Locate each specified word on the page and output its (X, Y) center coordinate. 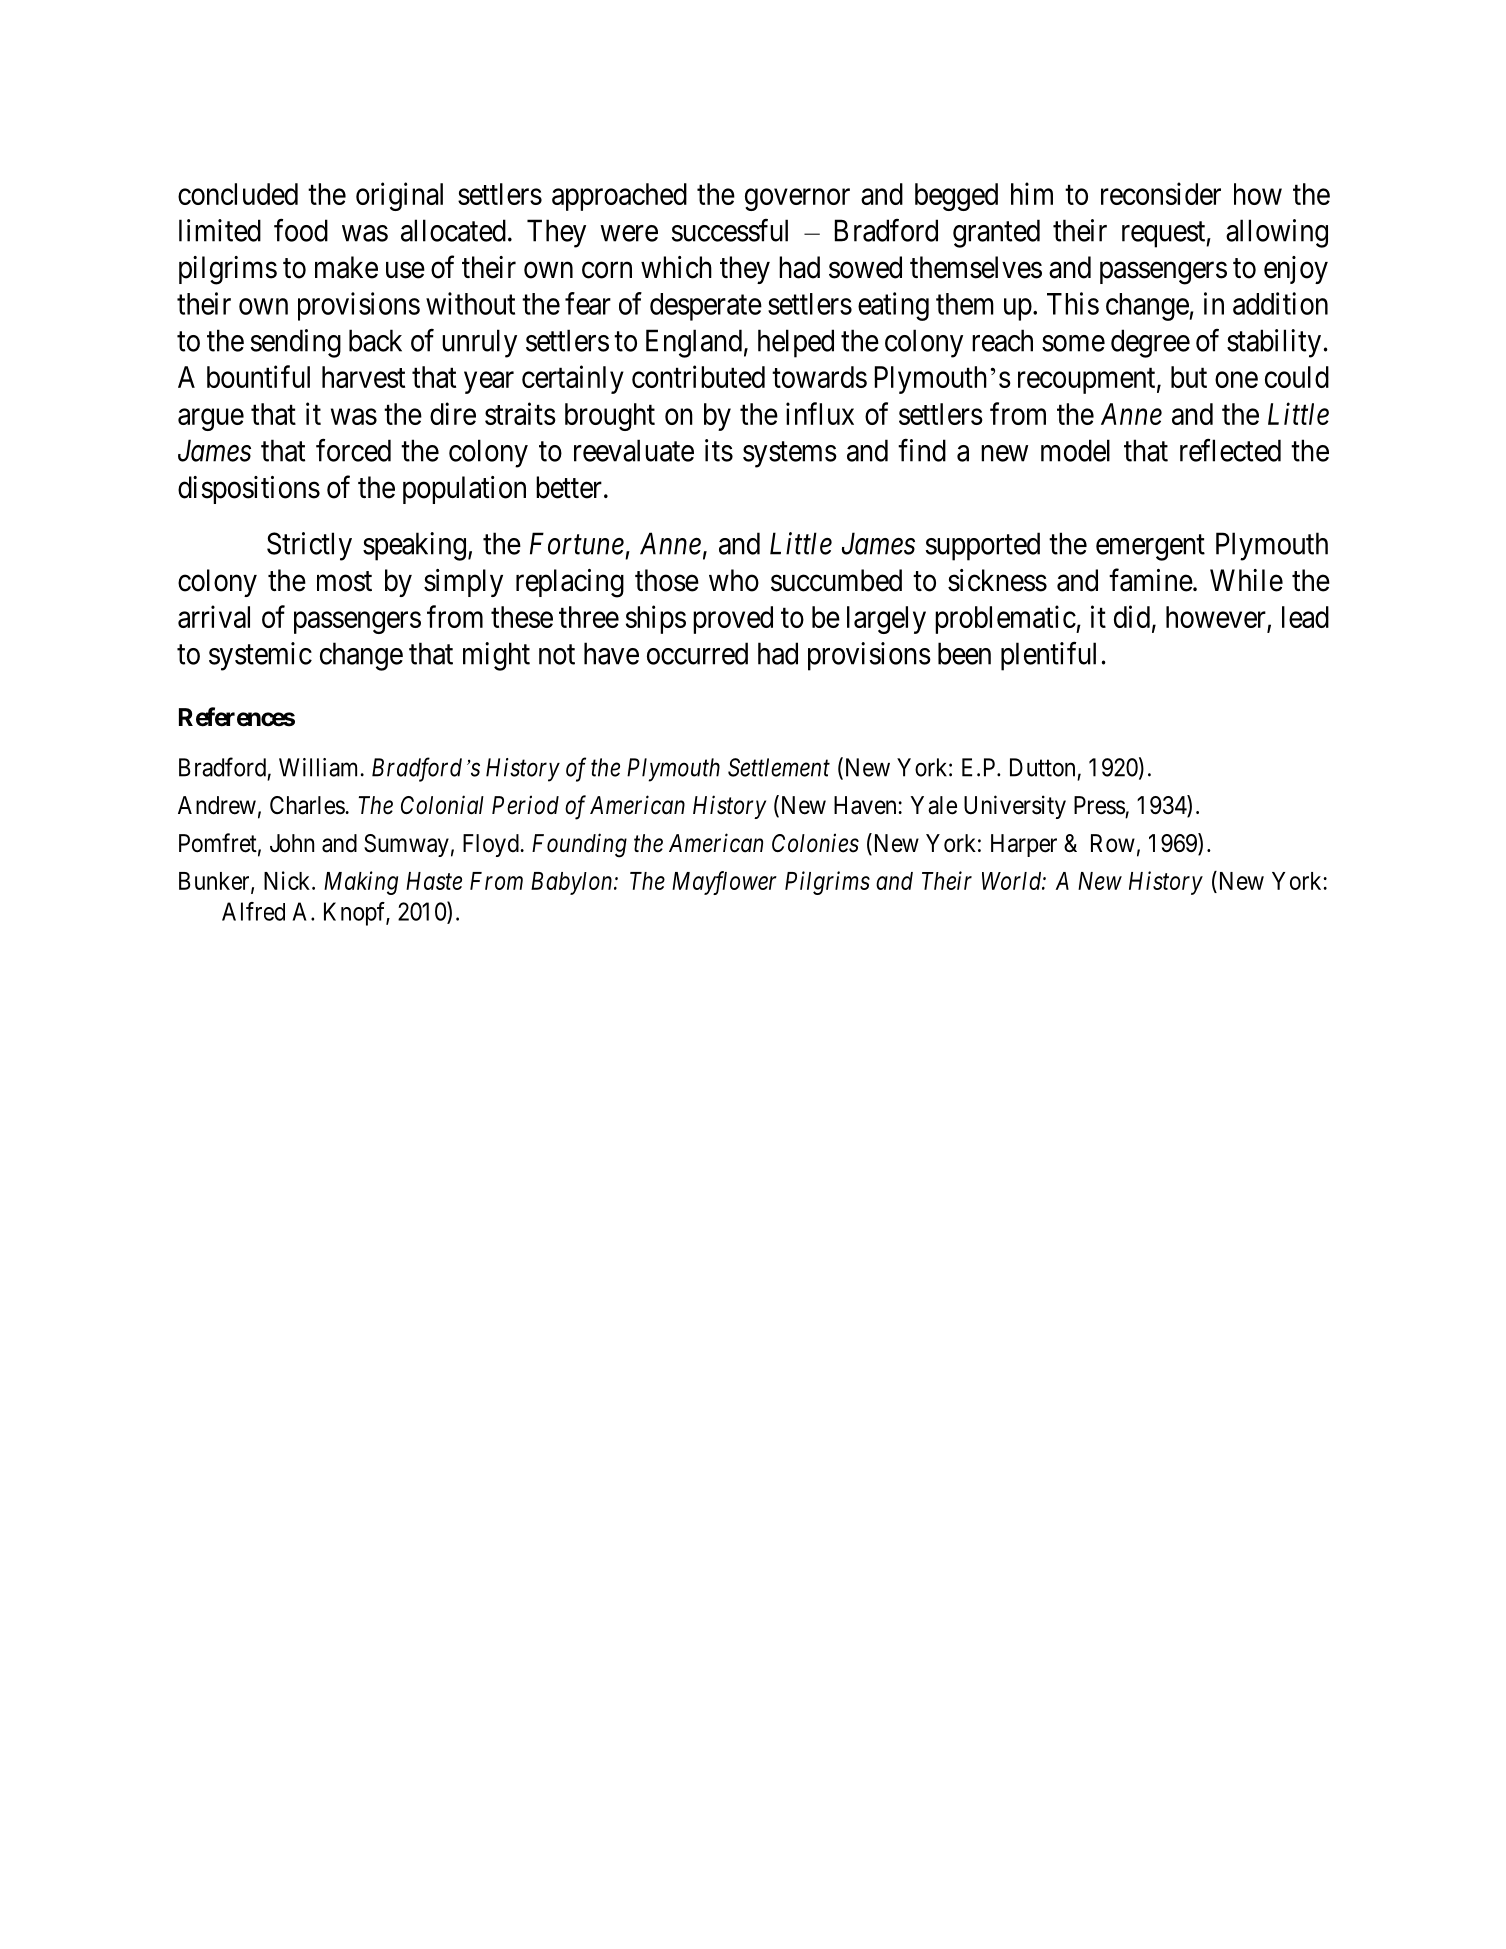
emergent (1150, 548)
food (301, 230)
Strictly (309, 546)
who (734, 580)
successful (730, 230)
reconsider (1161, 193)
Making (361, 883)
